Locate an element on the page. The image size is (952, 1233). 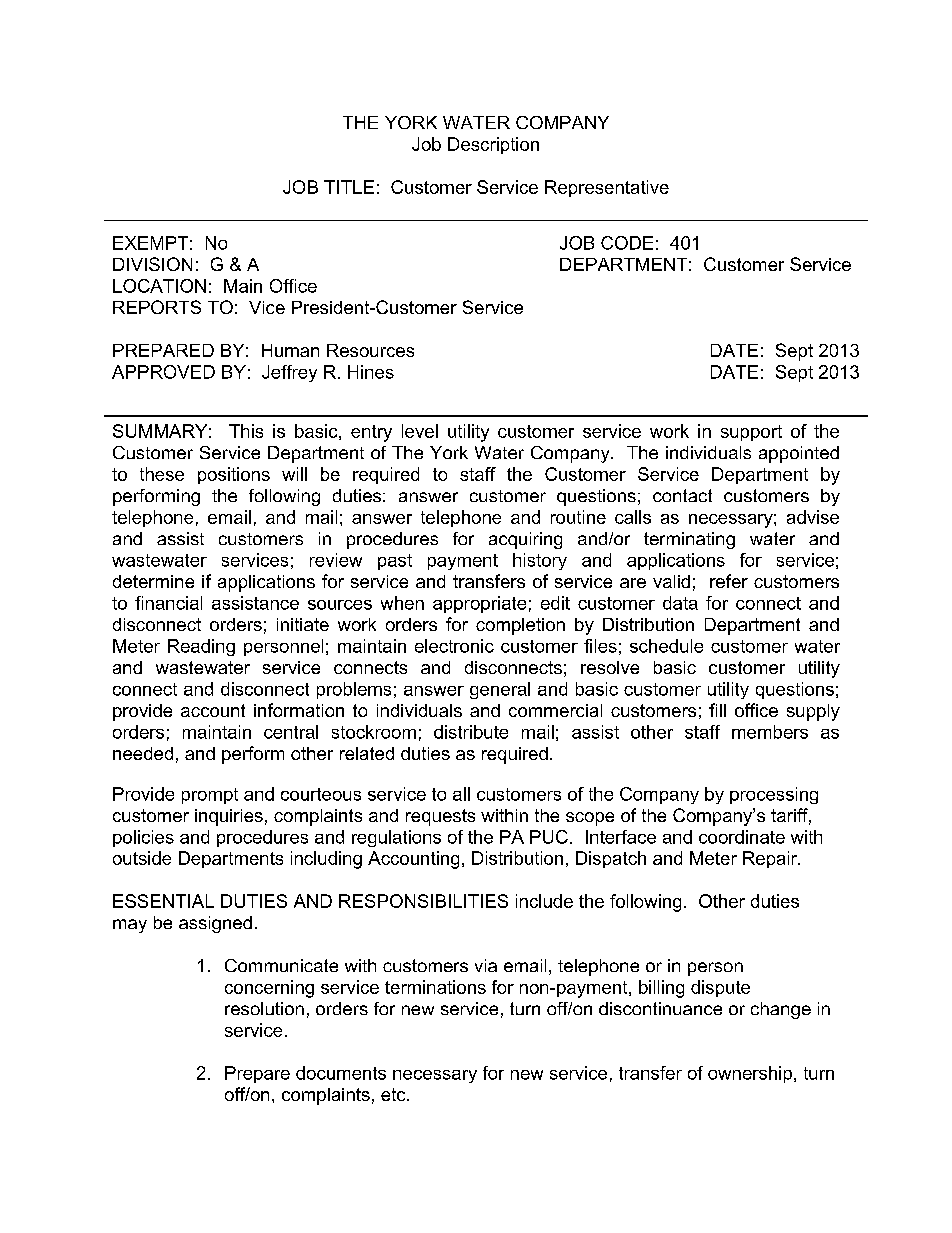
Description is located at coordinates (493, 145).
